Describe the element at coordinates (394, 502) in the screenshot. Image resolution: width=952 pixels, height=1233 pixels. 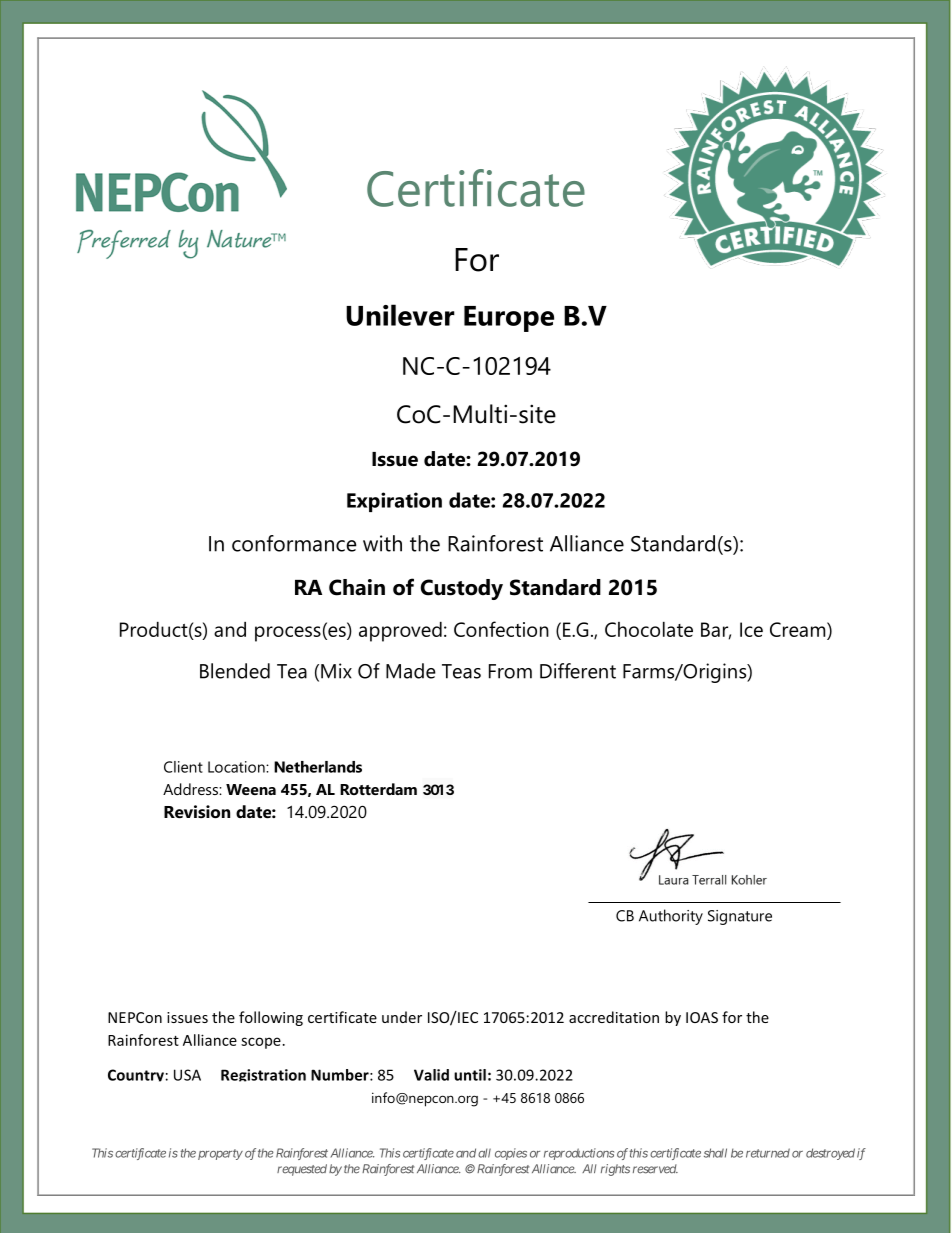
I see `Expiration` at that location.
